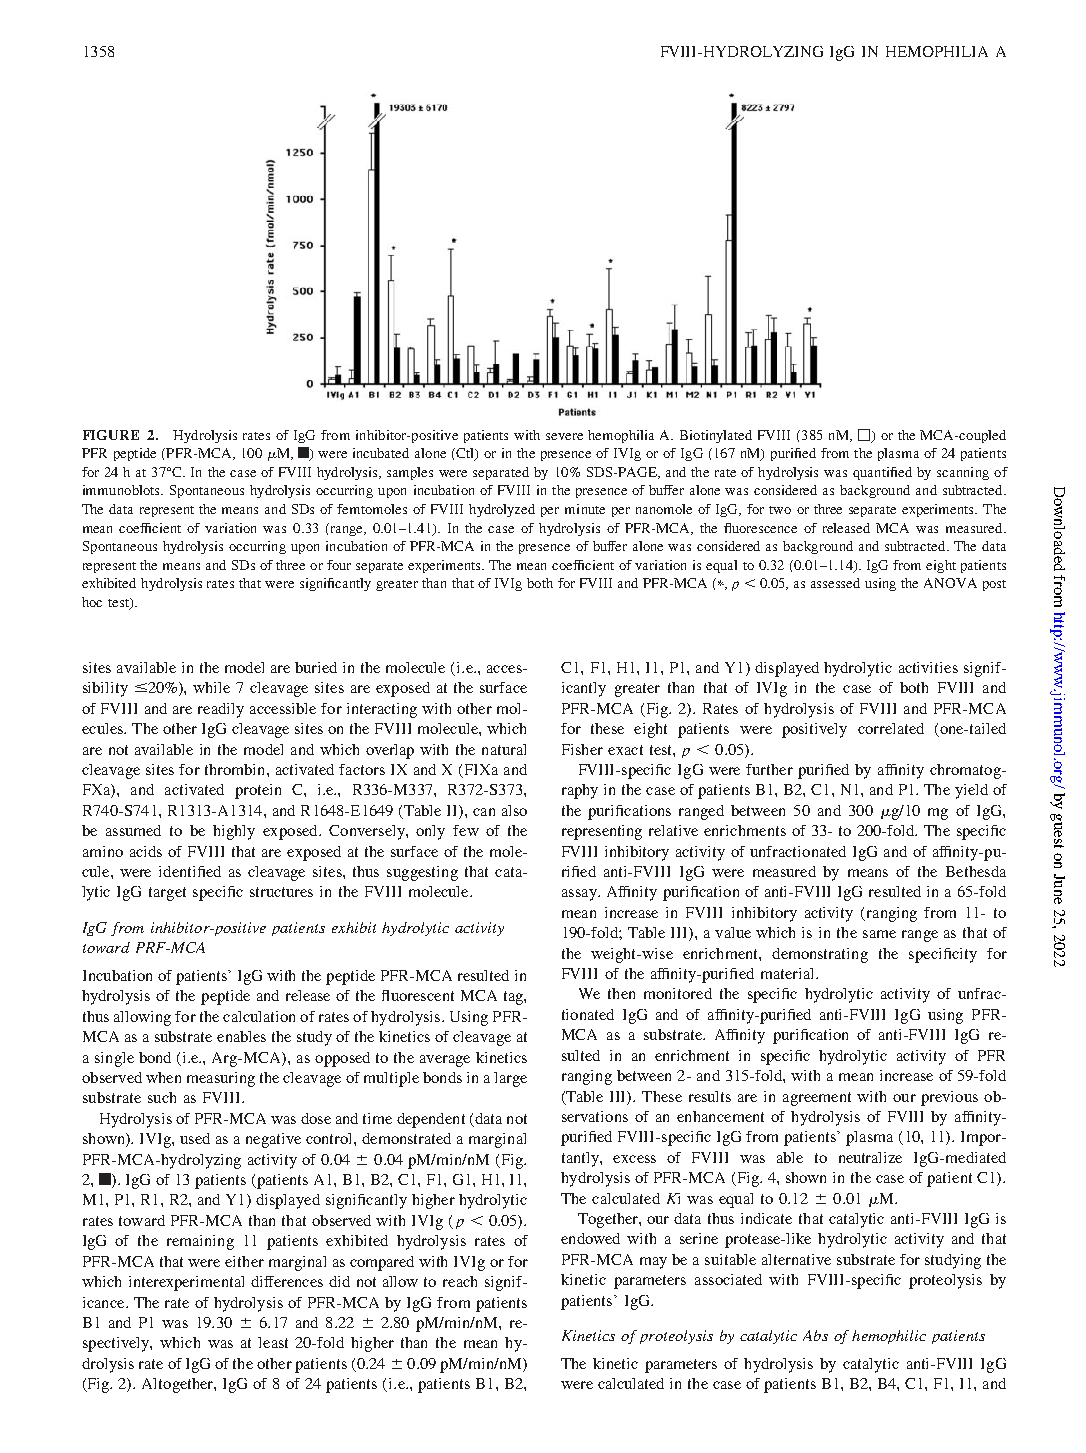 The height and width of the image is (1453, 1086). Describe the element at coordinates (879, 934) in the image. I see `same` at that location.
